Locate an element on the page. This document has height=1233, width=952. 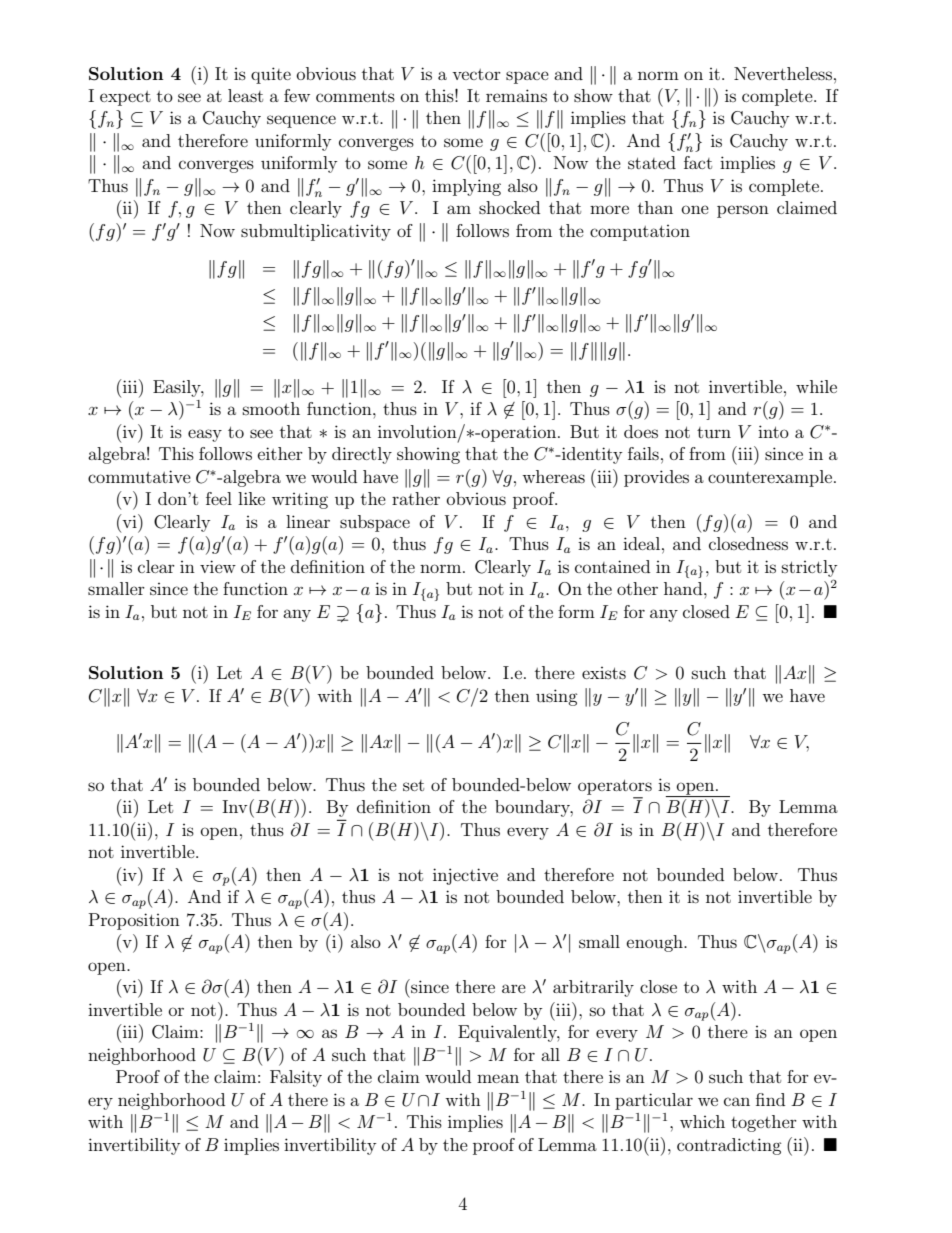
rather is located at coordinates (416, 498).
